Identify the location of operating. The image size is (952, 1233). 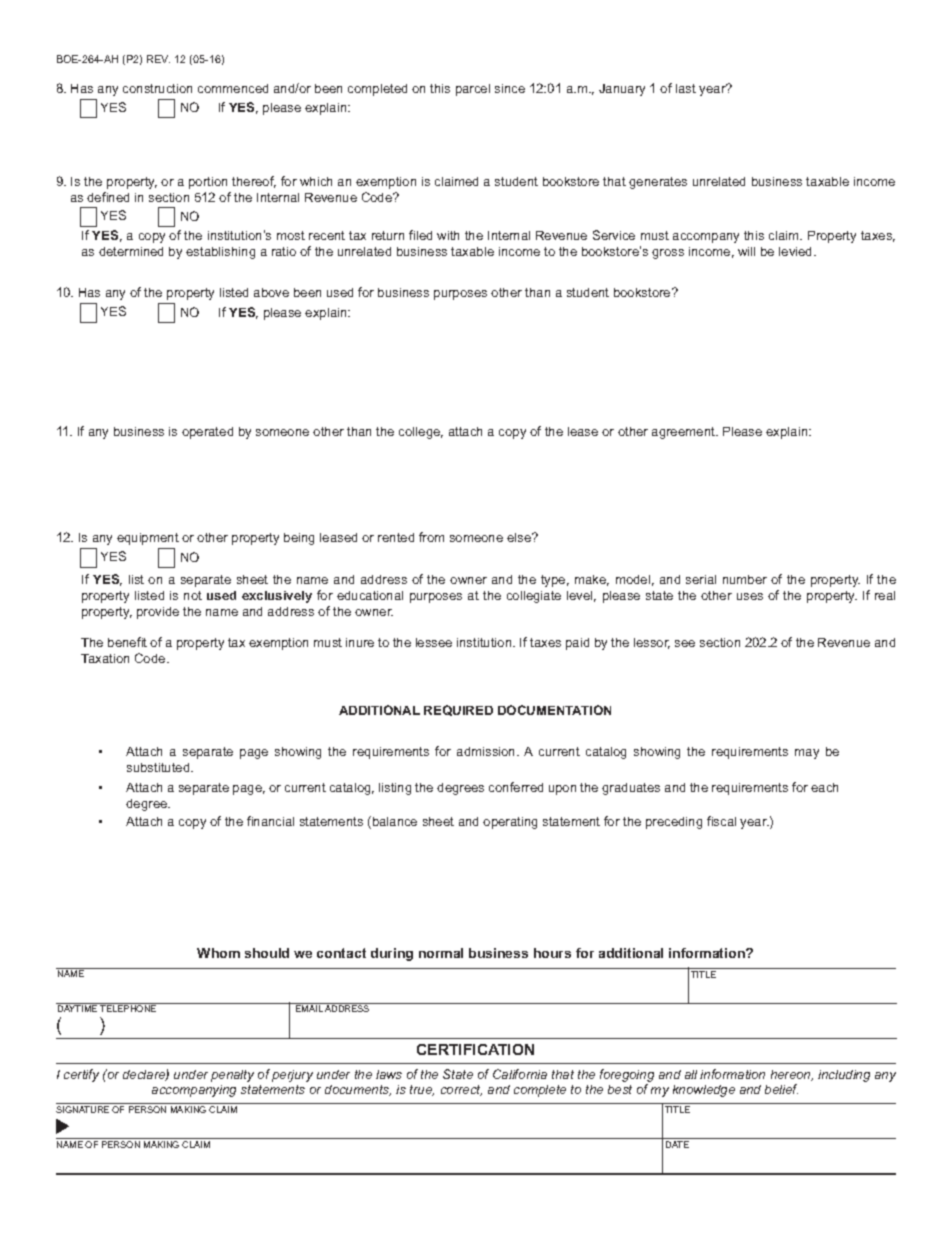
(510, 823).
